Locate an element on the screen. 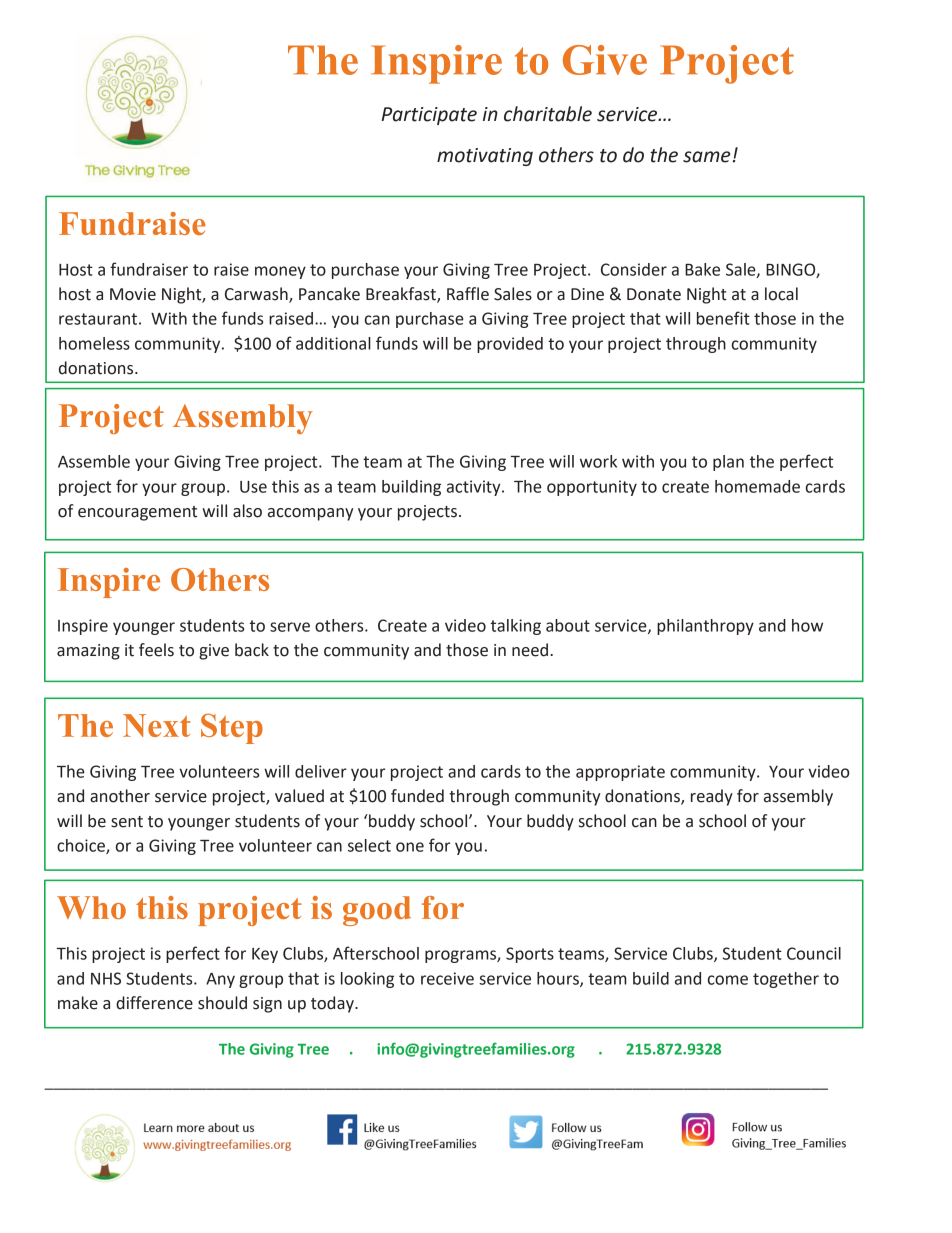 The image size is (952, 1233). activity is located at coordinates (475, 488).
